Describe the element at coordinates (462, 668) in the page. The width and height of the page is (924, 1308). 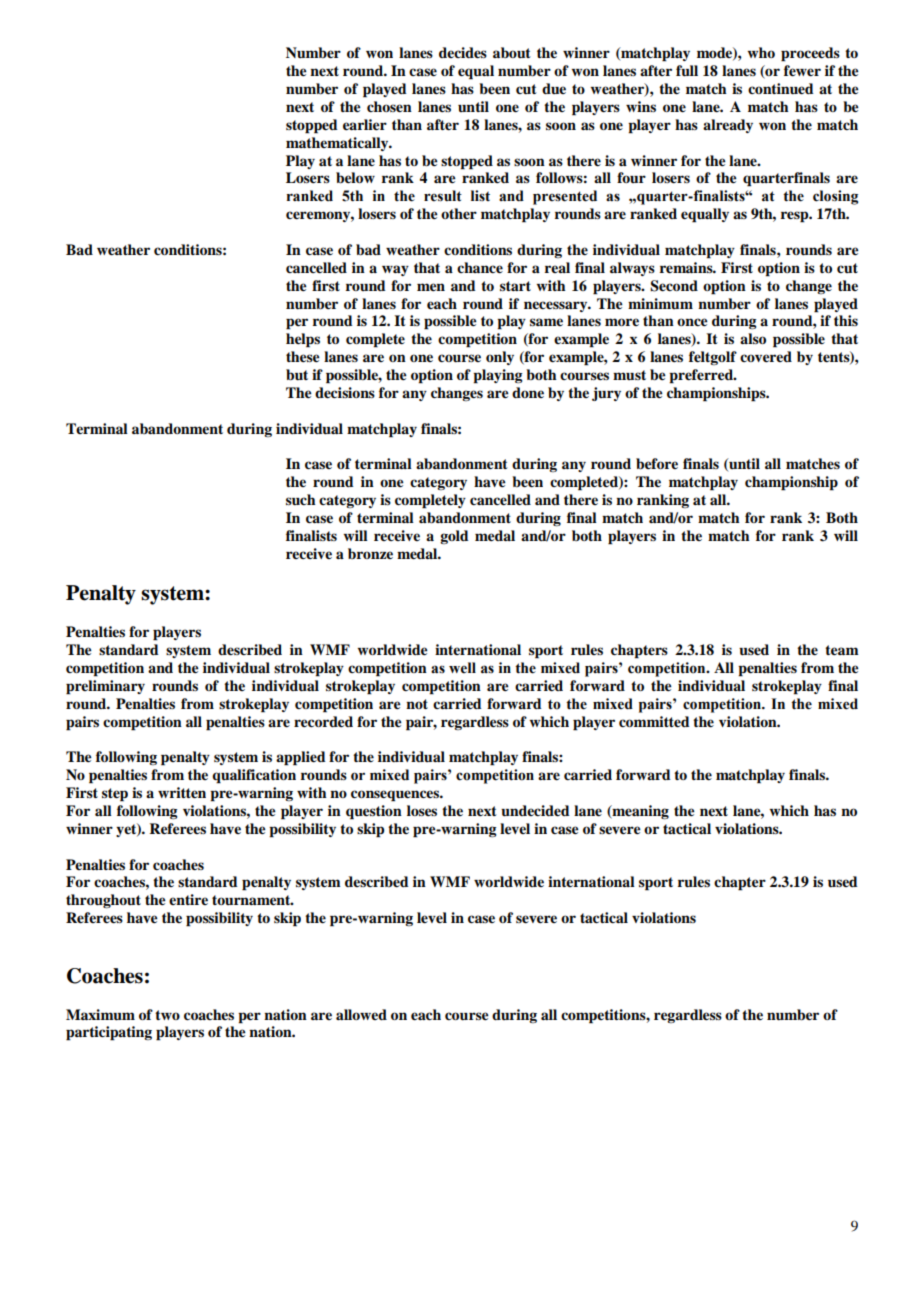
I see `well` at that location.
